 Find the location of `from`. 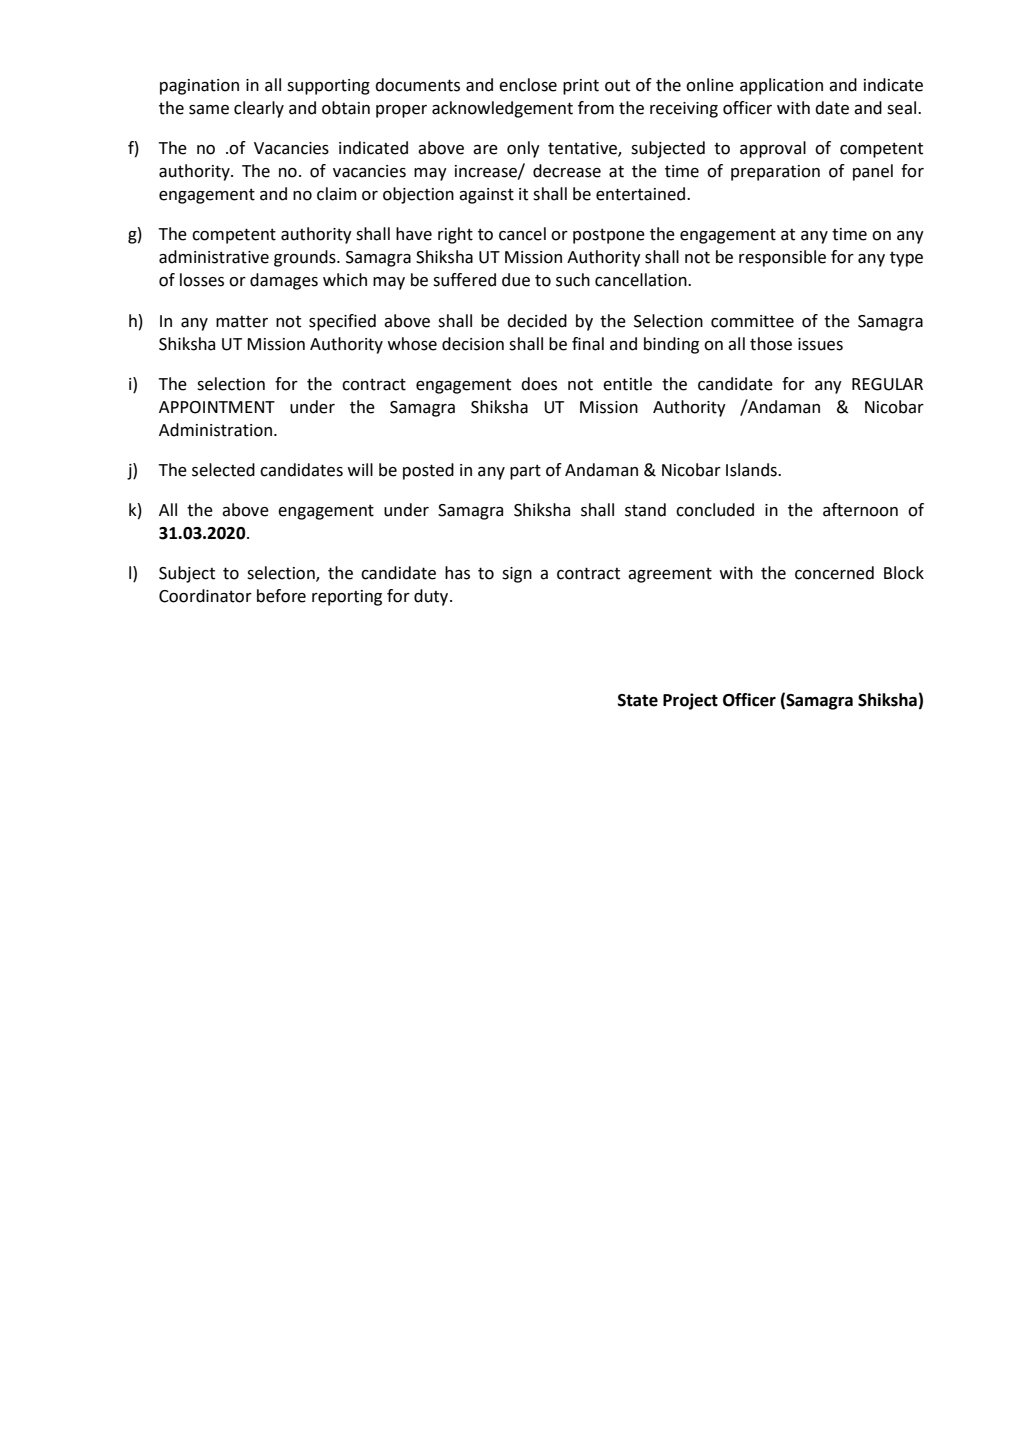

from is located at coordinates (596, 108).
